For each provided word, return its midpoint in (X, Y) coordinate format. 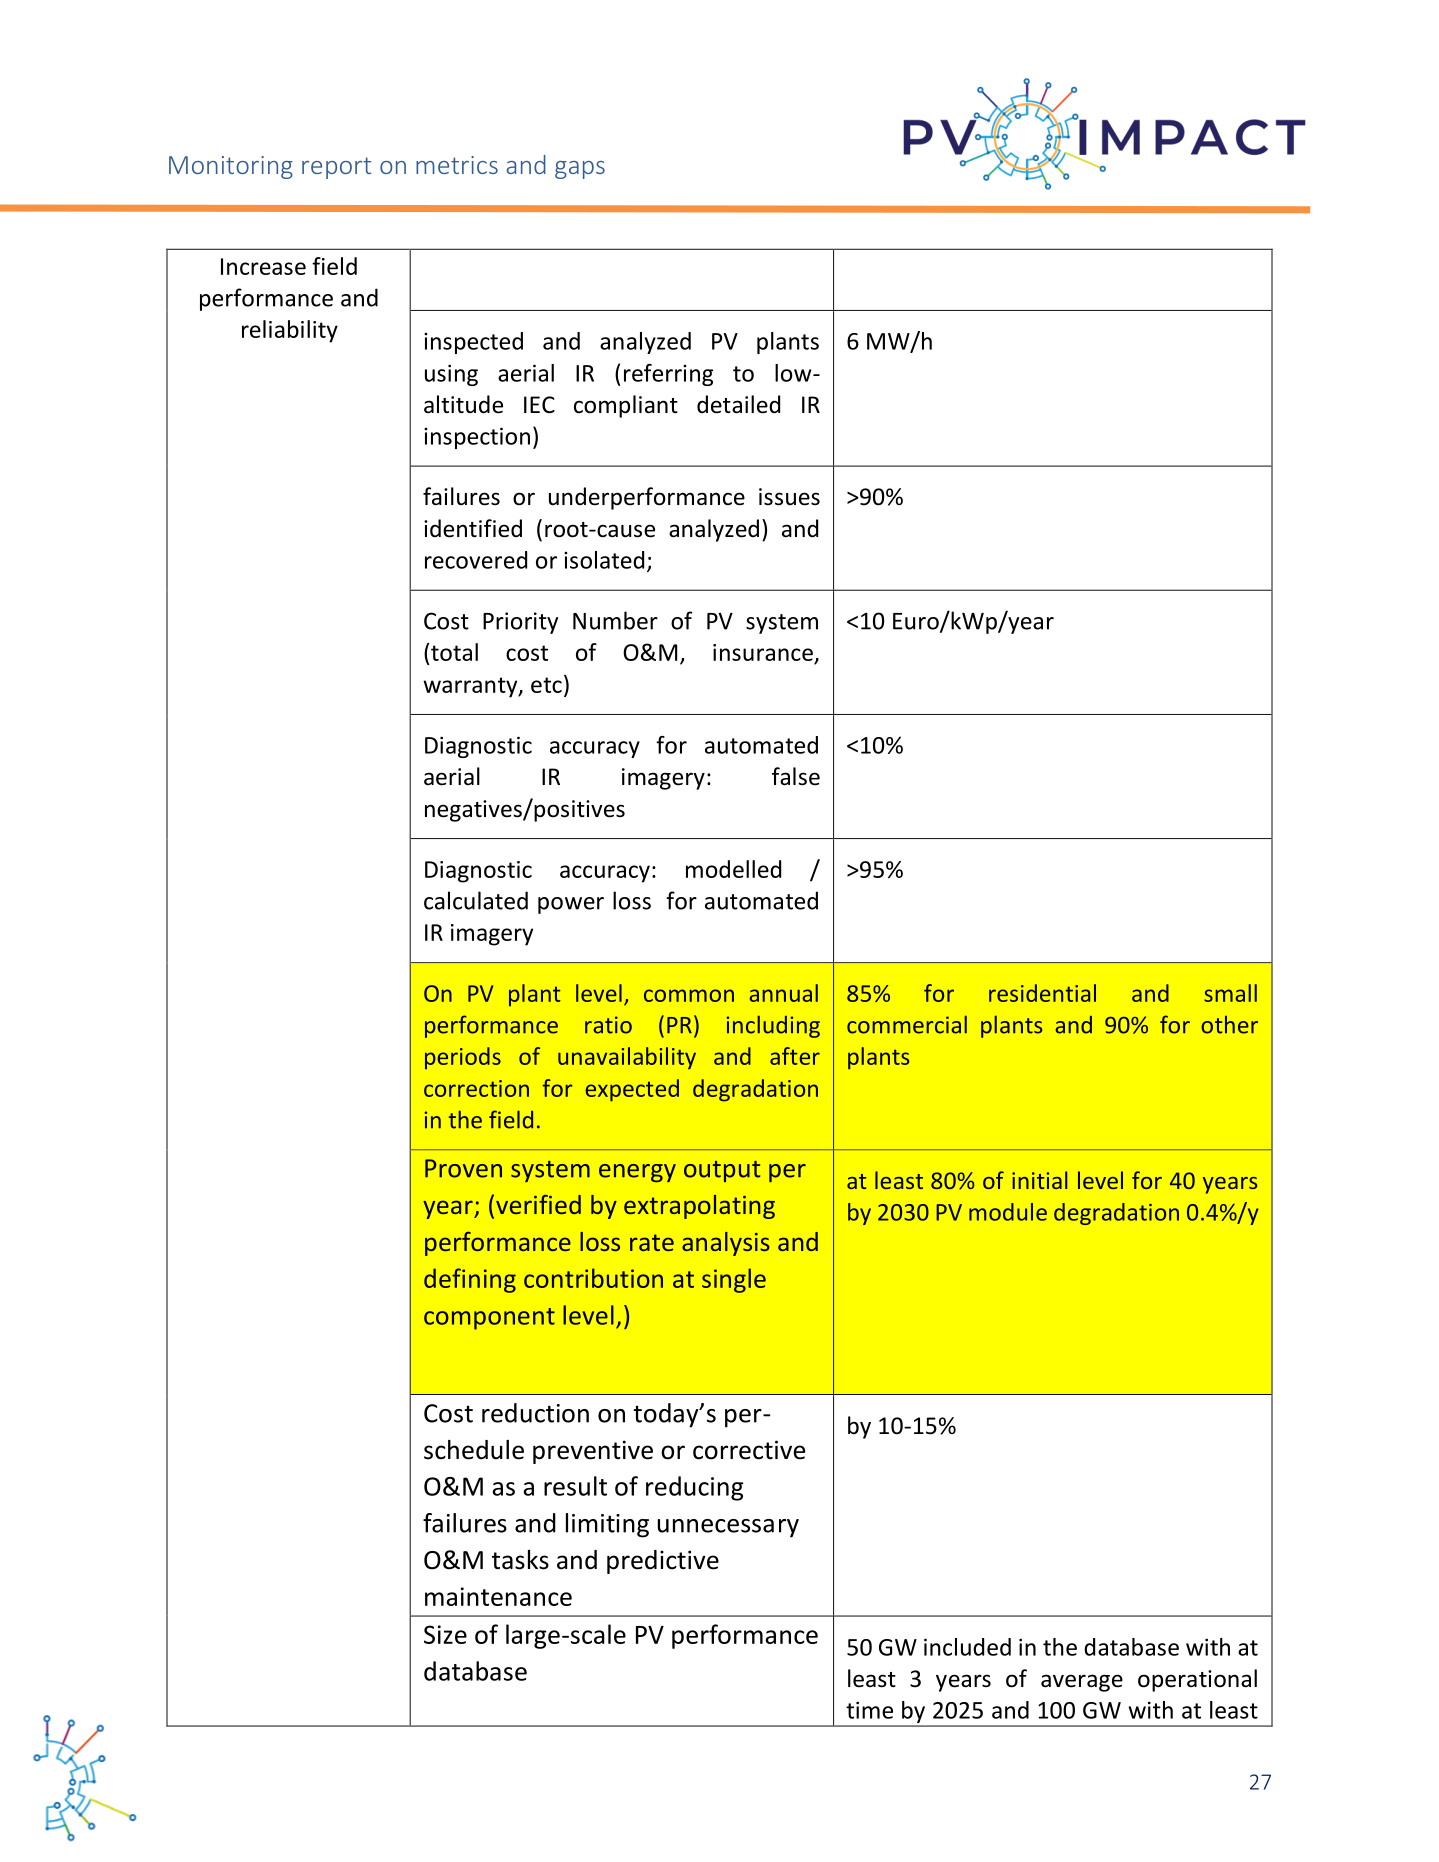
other (1229, 1024)
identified (473, 528)
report (336, 168)
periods (463, 1058)
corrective (749, 1450)
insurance (763, 652)
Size (445, 1634)
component (489, 1319)
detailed (738, 404)
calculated (476, 900)
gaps (580, 170)
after (795, 1056)
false (796, 776)
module (1008, 1212)
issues (789, 497)
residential (1042, 993)
